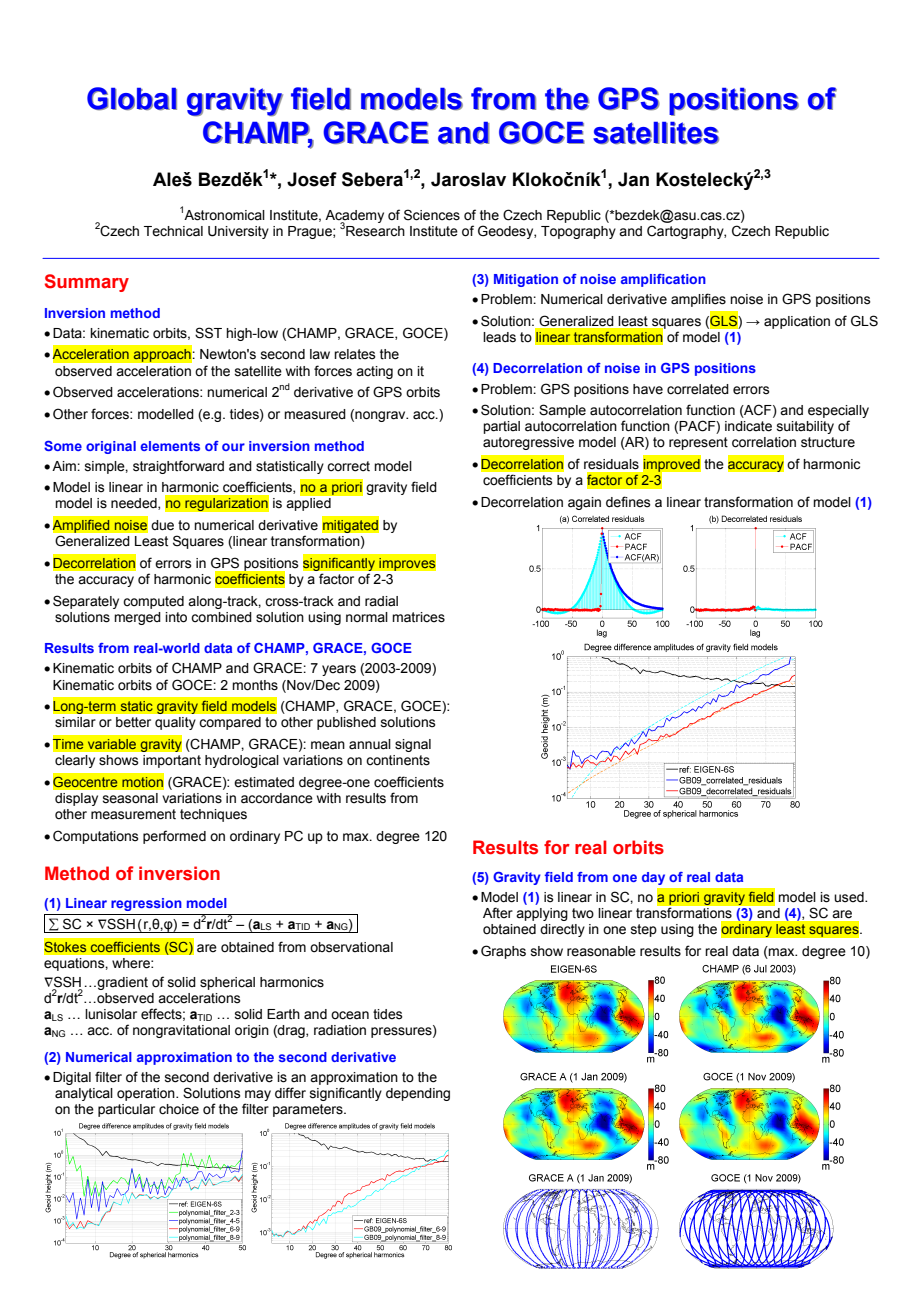 The image size is (924, 1308). I want to click on Sciences, so click(432, 215).
